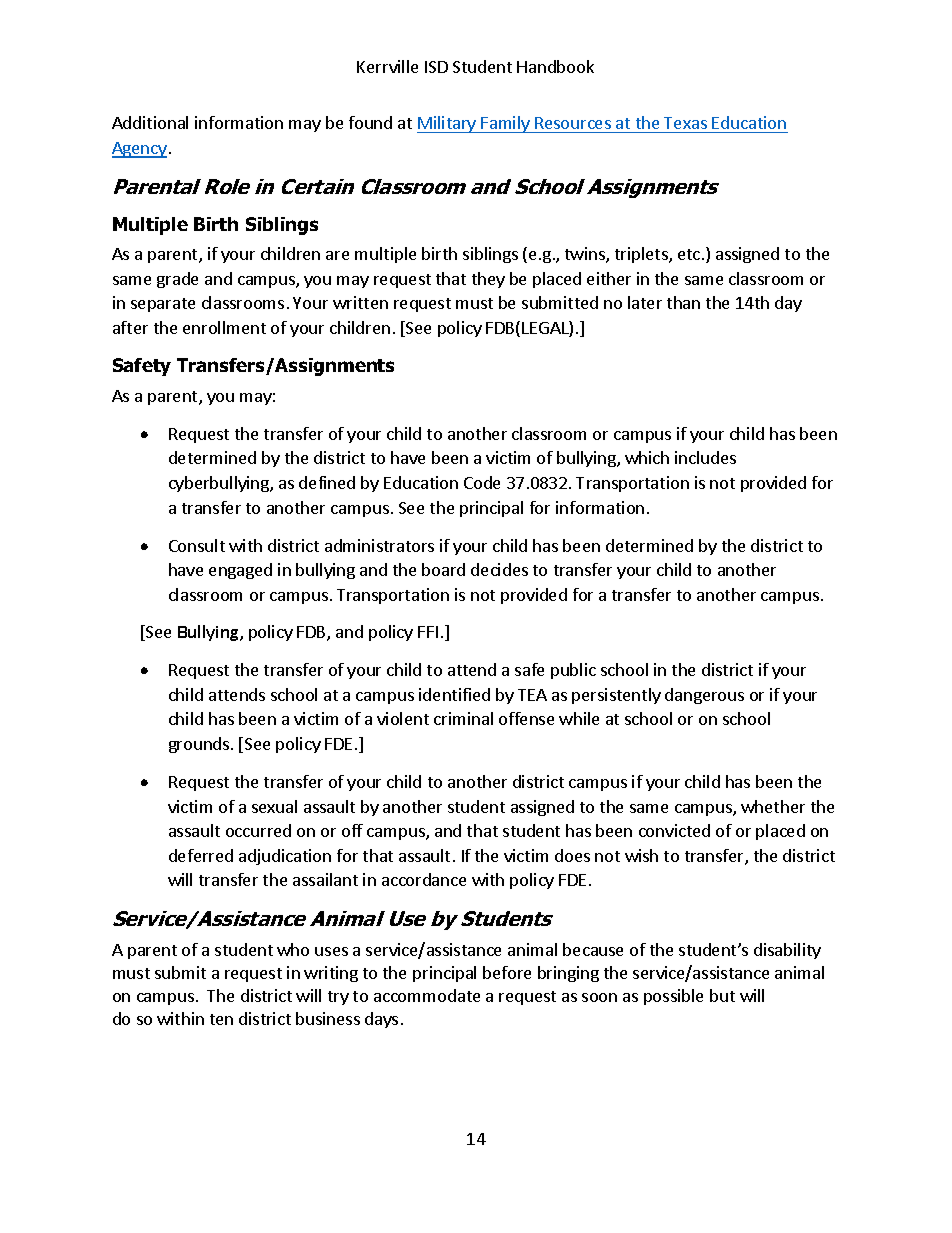 The height and width of the document is (1233, 952). What do you see at coordinates (293, 949) in the document?
I see `who` at bounding box center [293, 949].
